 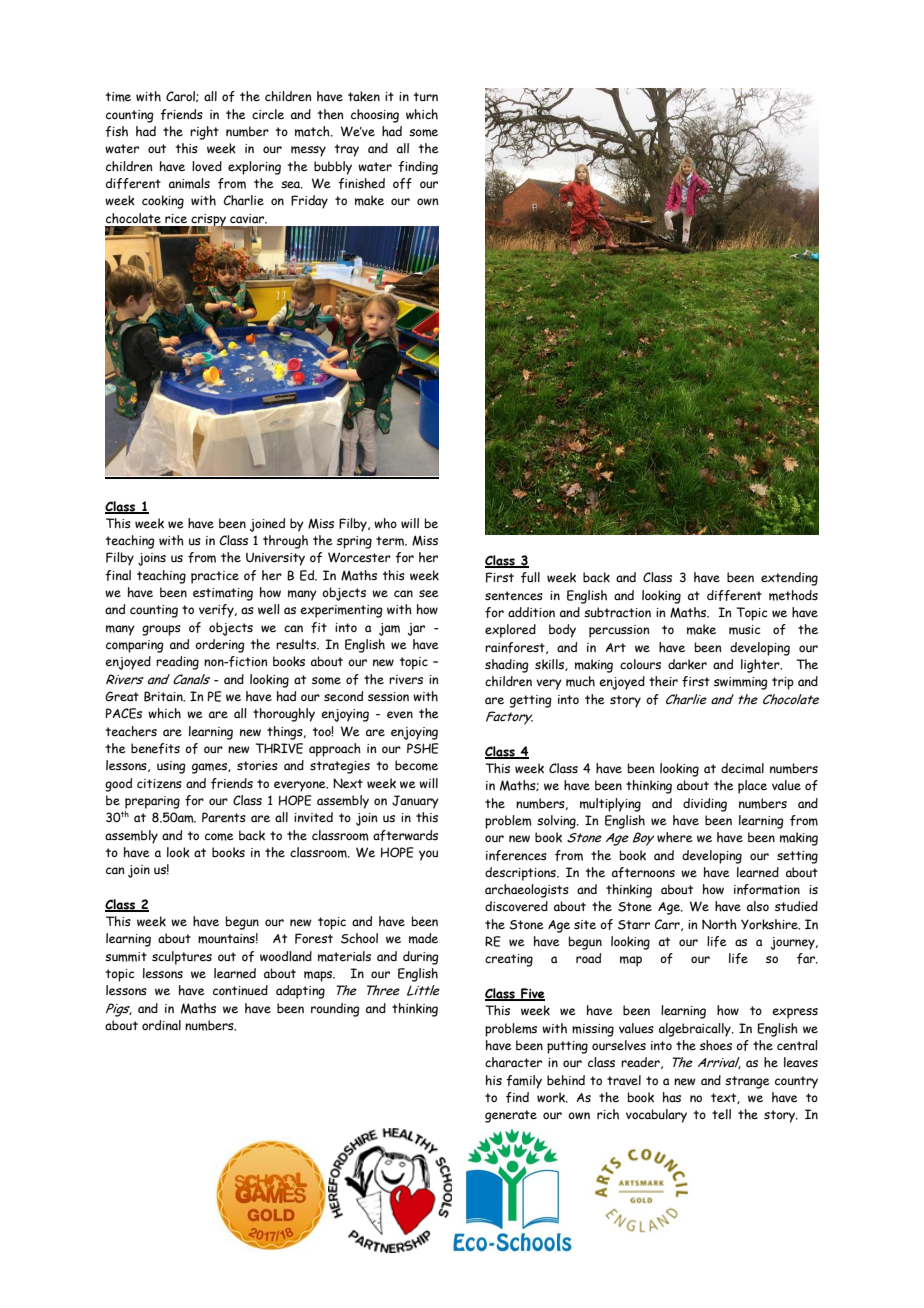 I want to click on PSHE, so click(x=423, y=748).
